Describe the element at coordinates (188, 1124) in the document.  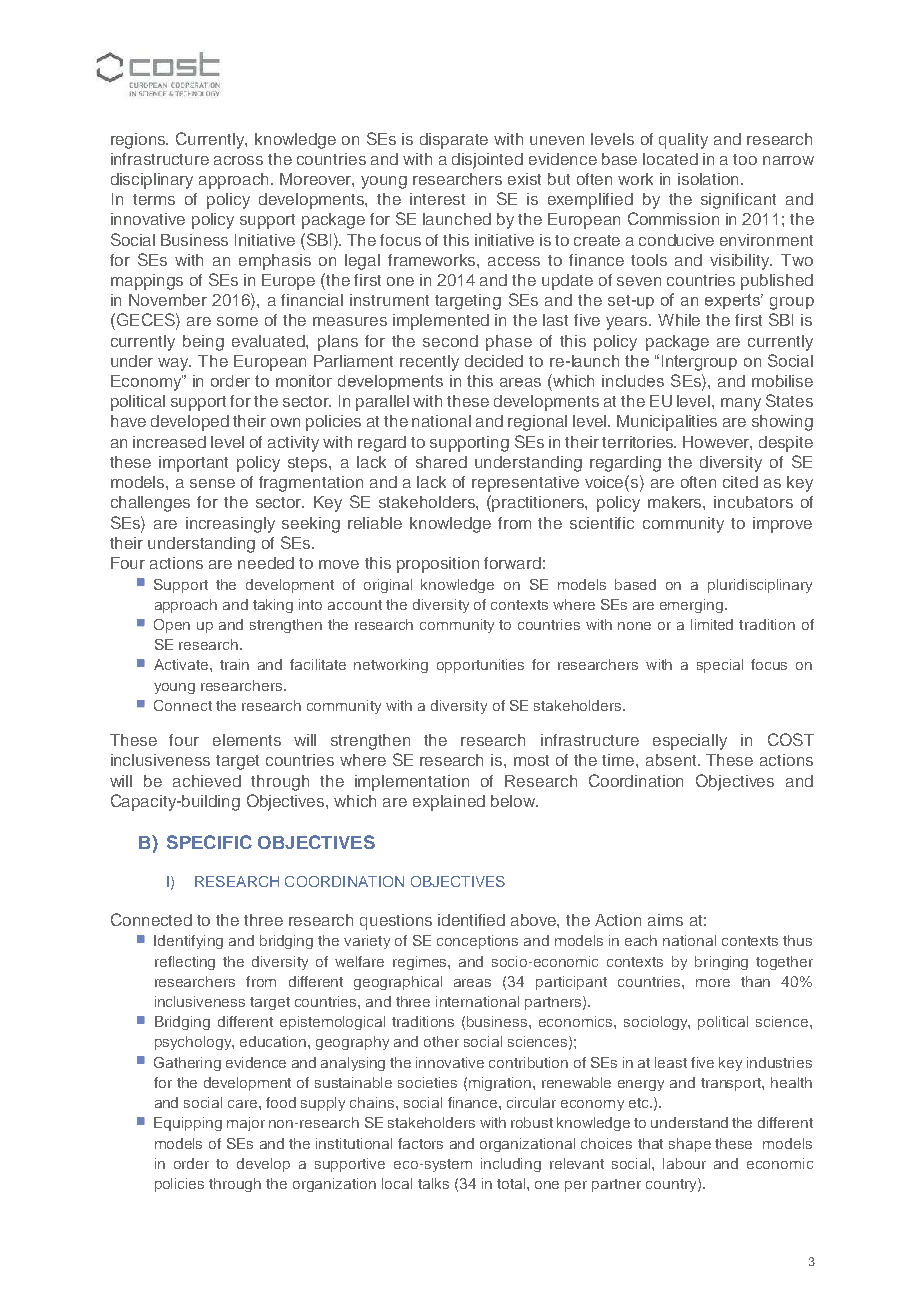
I see `Equipping` at that location.
